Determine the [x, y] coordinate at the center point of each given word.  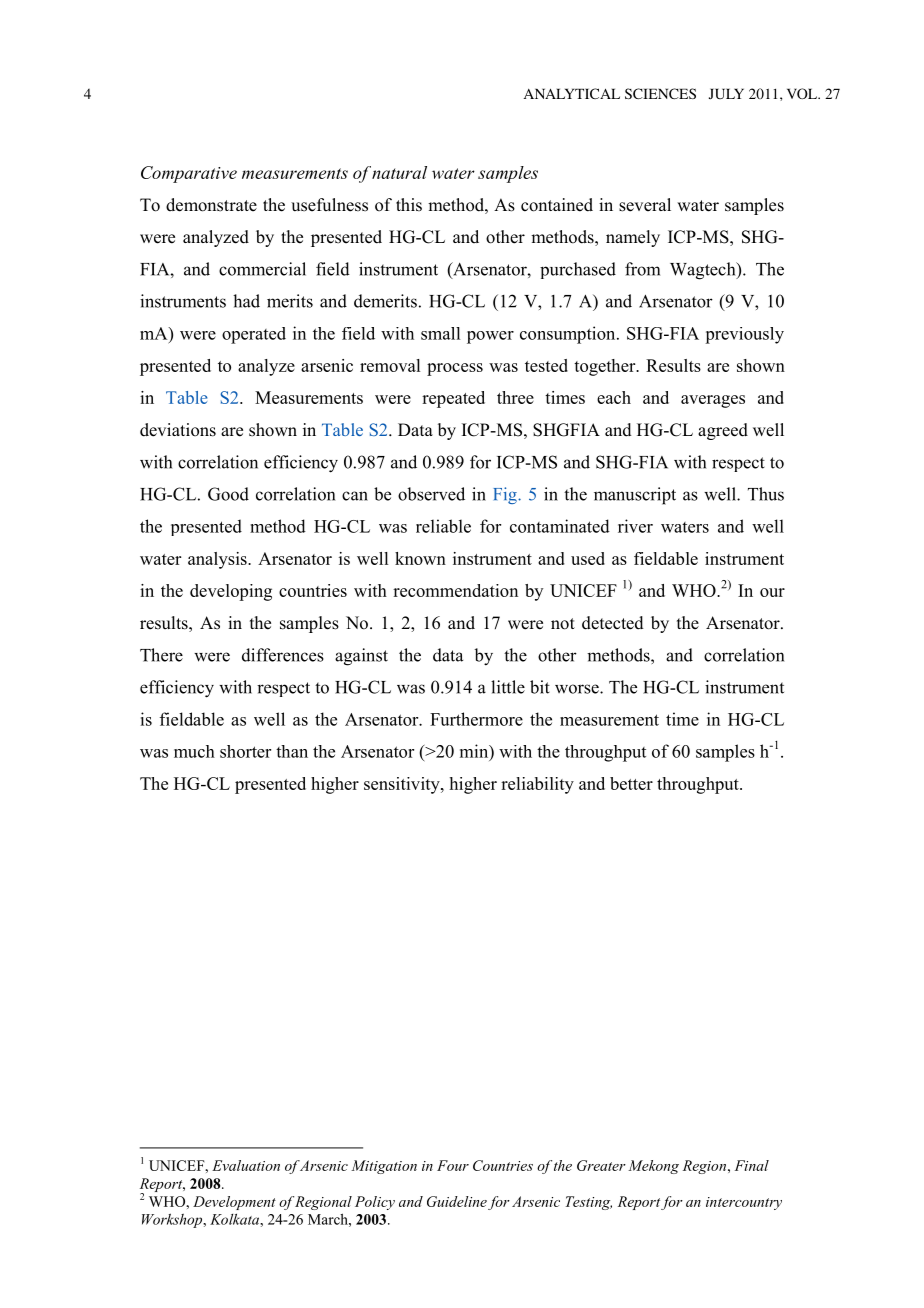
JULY [726, 93]
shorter [245, 751]
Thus [766, 494]
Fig [506, 495]
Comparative [189, 174]
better [631, 783]
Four [453, 1165]
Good [228, 494]
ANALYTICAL [572, 93]
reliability [537, 785]
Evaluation [246, 1165]
